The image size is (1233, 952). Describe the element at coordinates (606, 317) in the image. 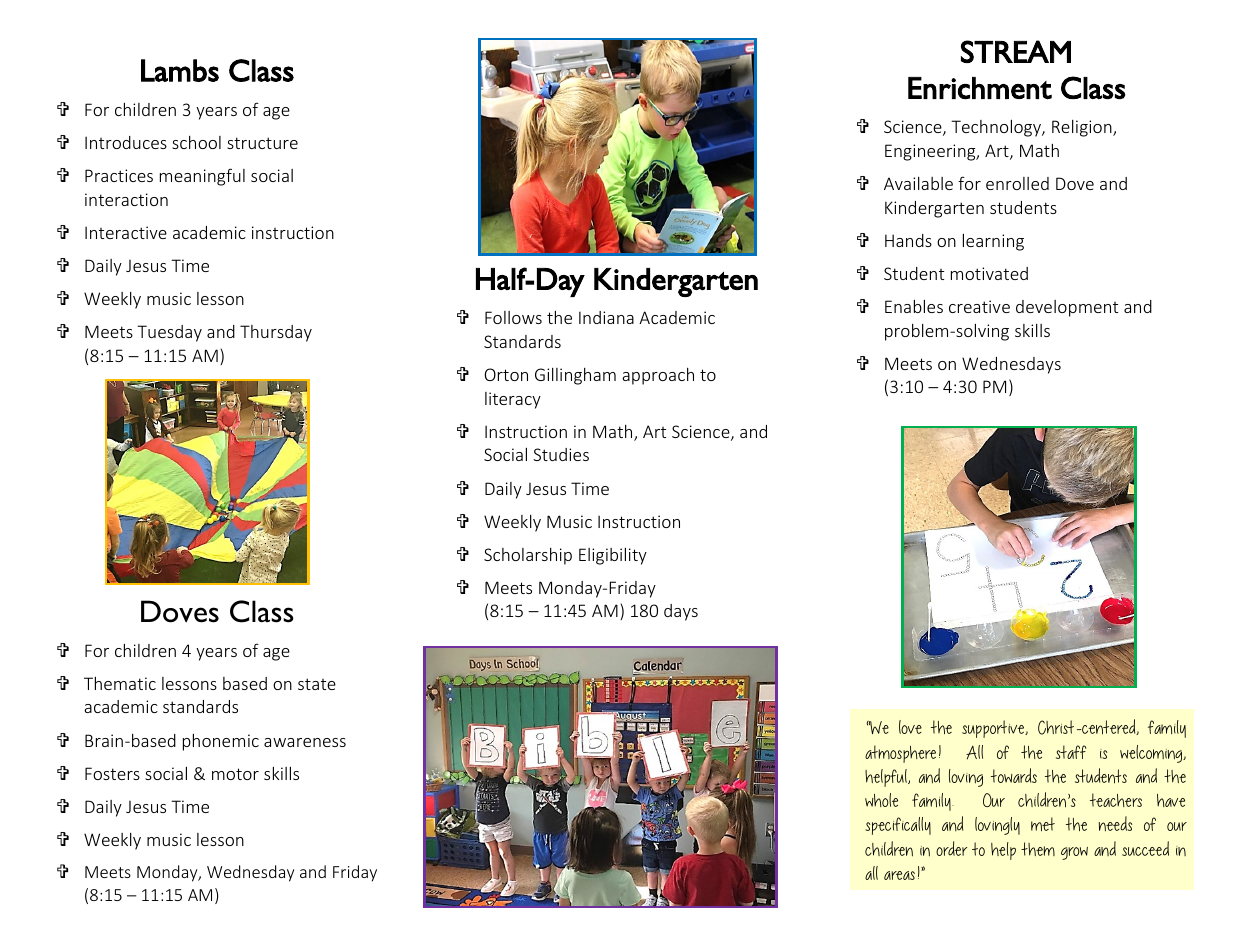

I see `Indiana` at that location.
